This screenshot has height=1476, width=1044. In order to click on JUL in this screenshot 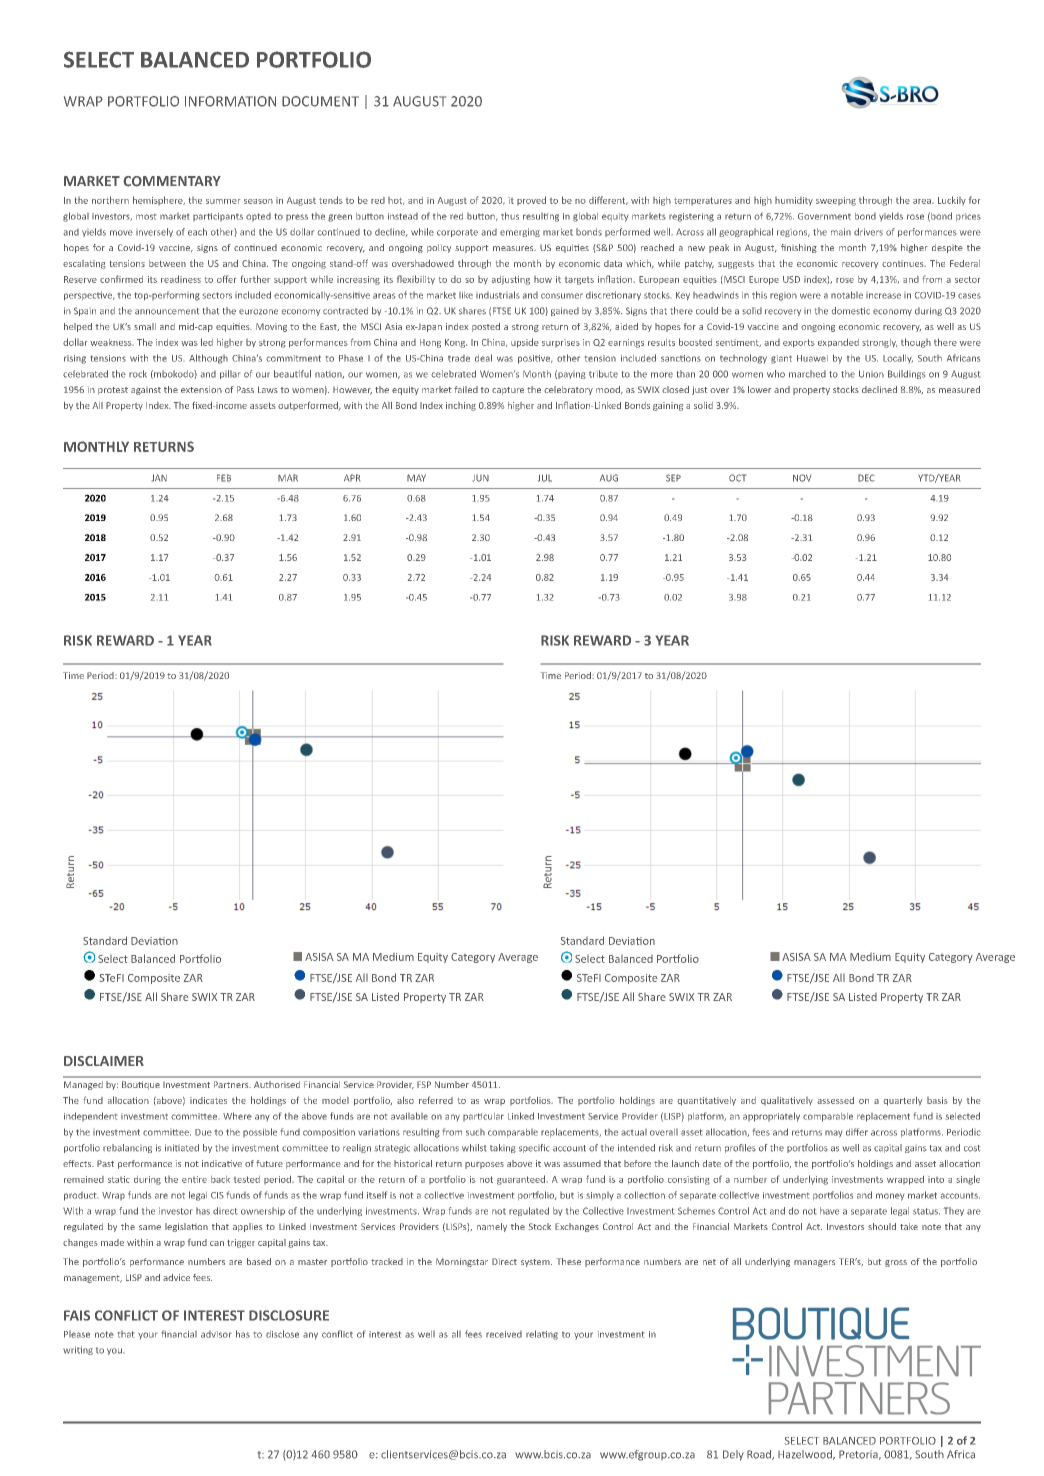, I will do `click(545, 478)`.
